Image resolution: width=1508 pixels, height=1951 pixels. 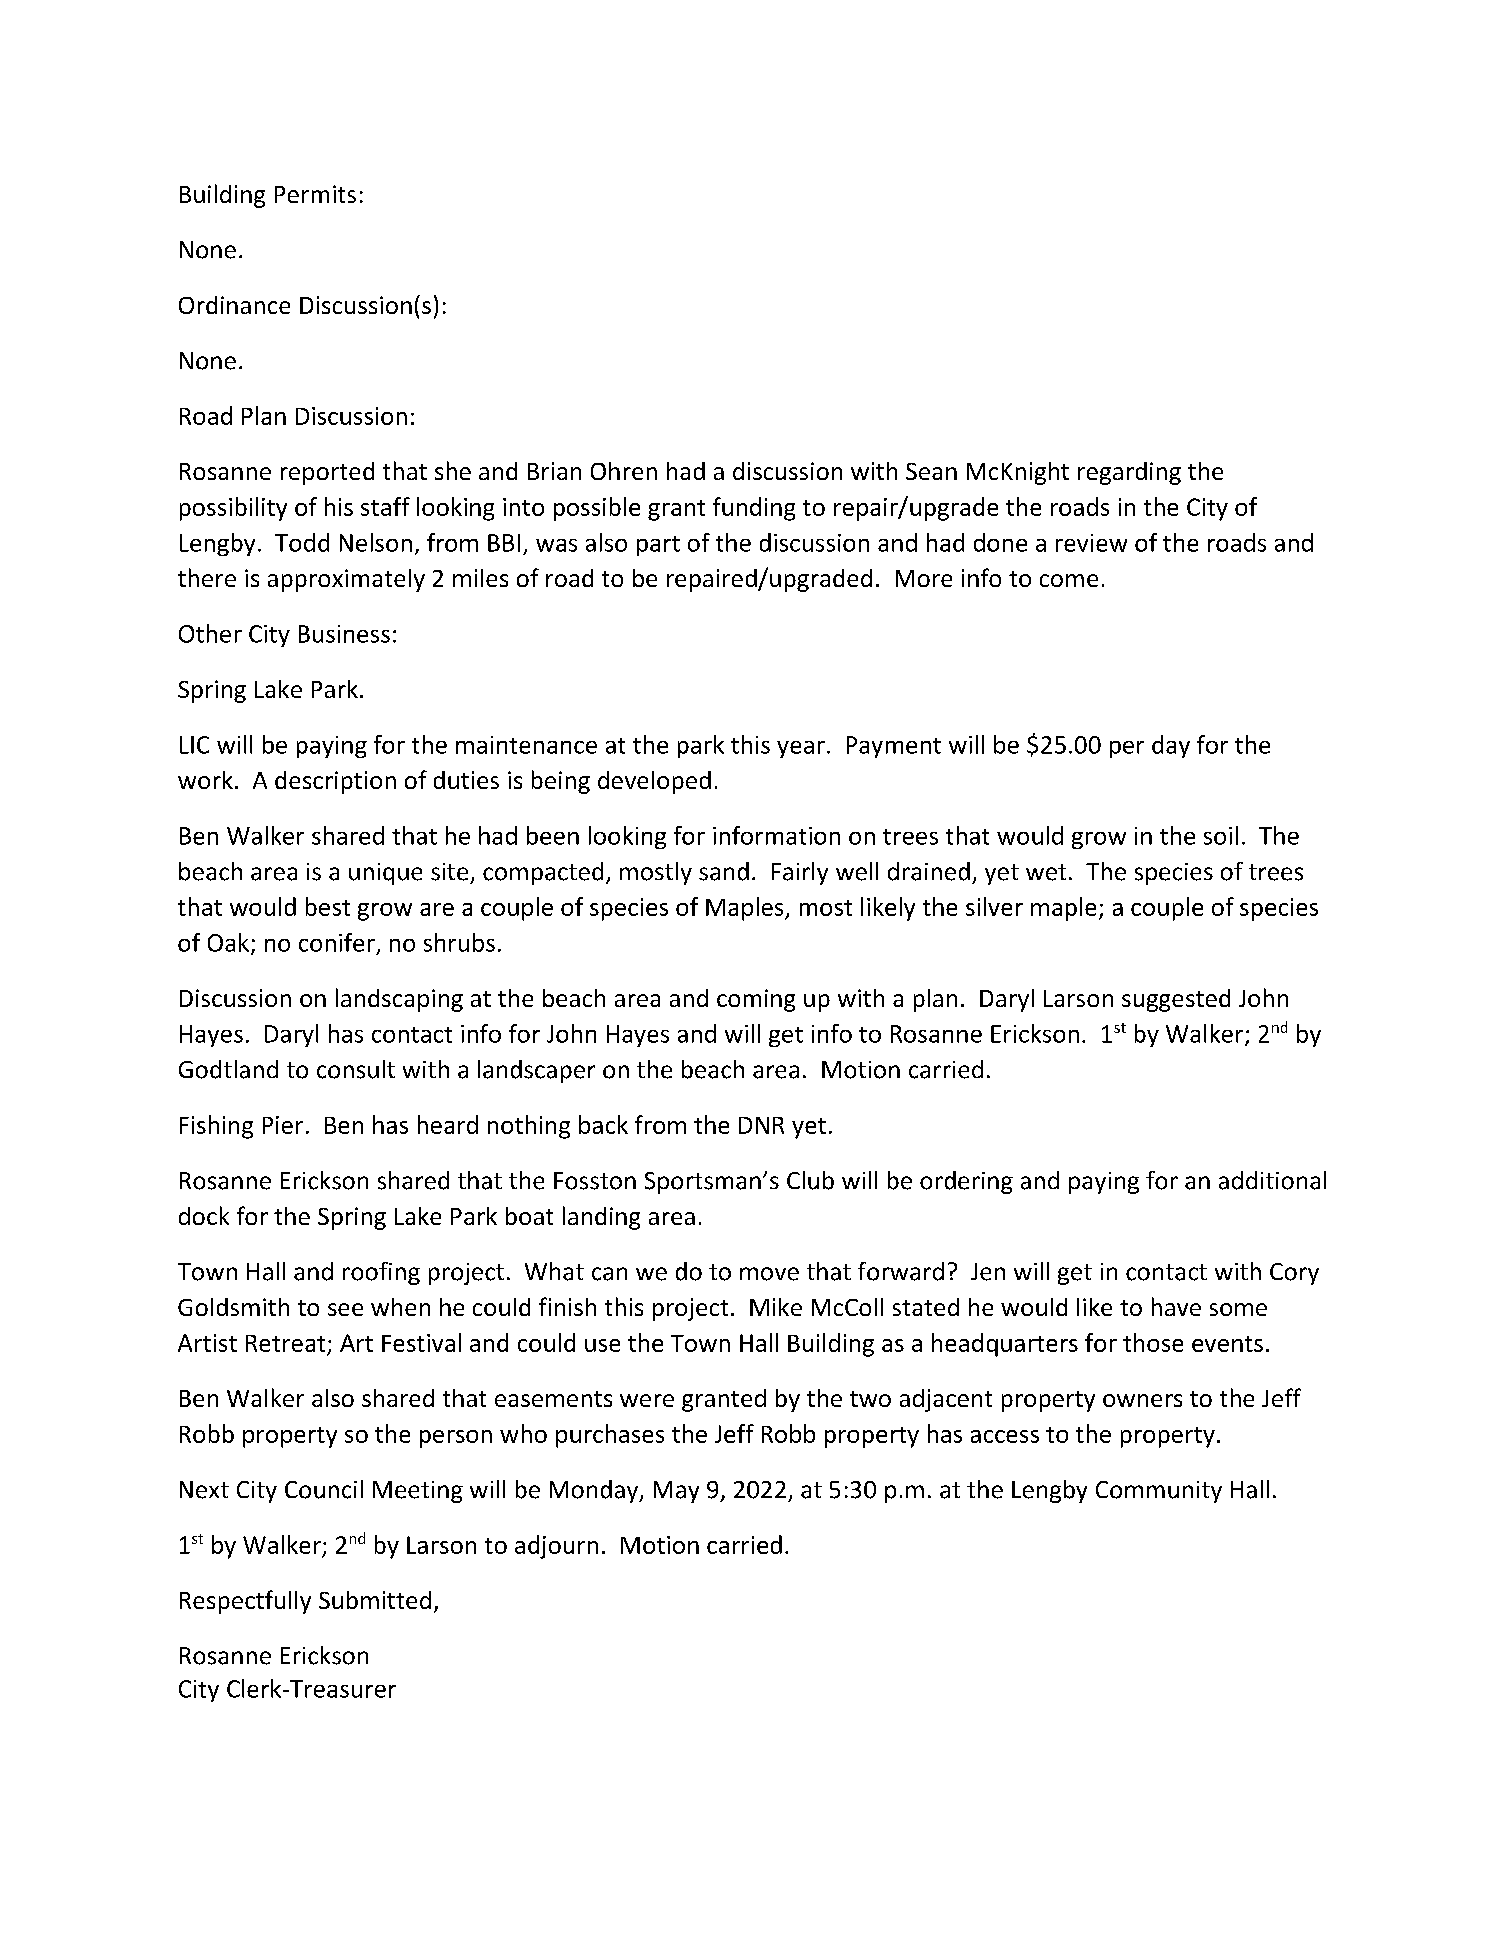 I want to click on regarding, so click(x=1129, y=473).
